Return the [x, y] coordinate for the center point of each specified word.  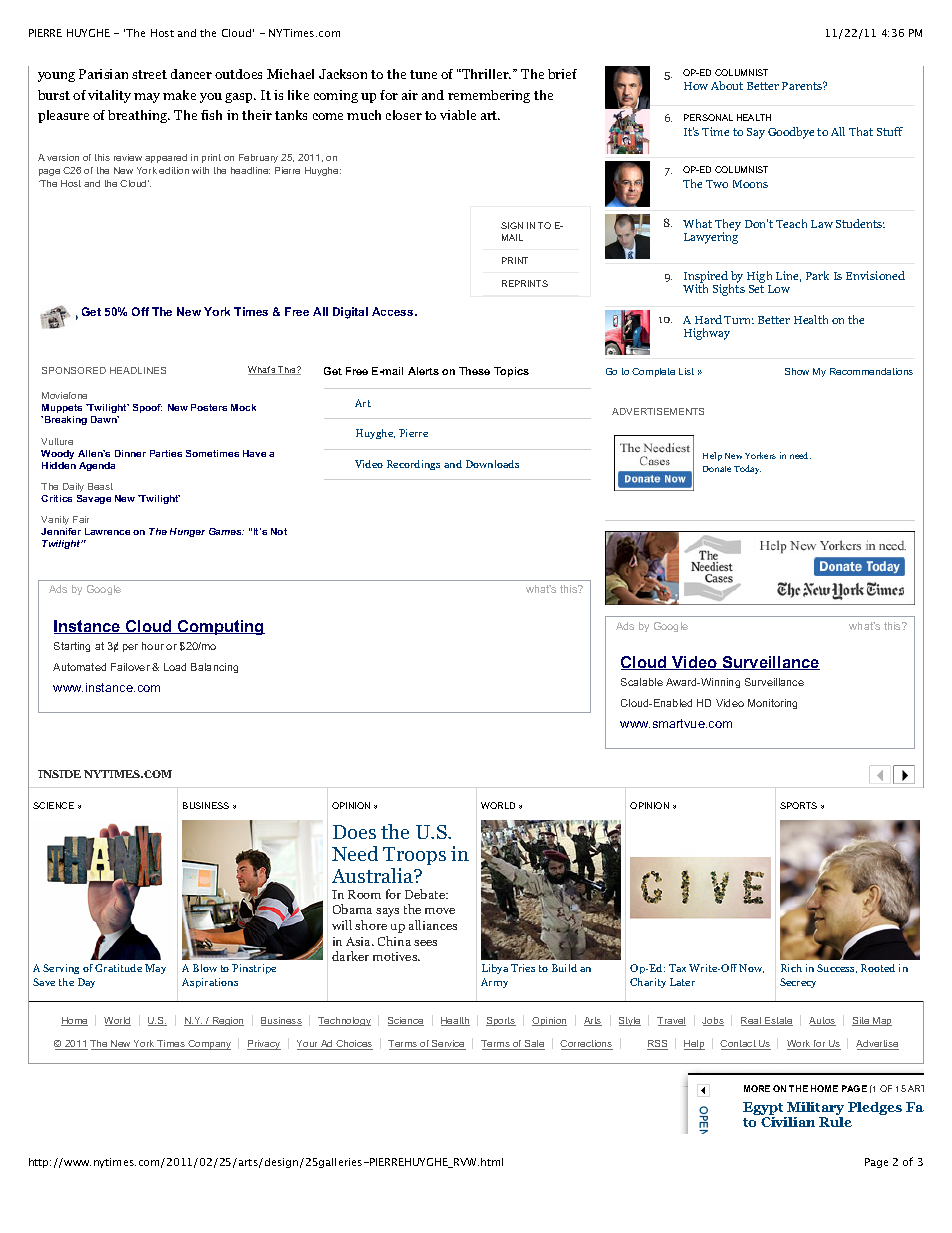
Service [448, 1045]
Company [208, 1045]
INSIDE [59, 774]
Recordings [413, 465]
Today [747, 469]
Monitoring [772, 704]
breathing [139, 116]
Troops [414, 856]
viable [458, 115]
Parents [803, 86]
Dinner [130, 453]
